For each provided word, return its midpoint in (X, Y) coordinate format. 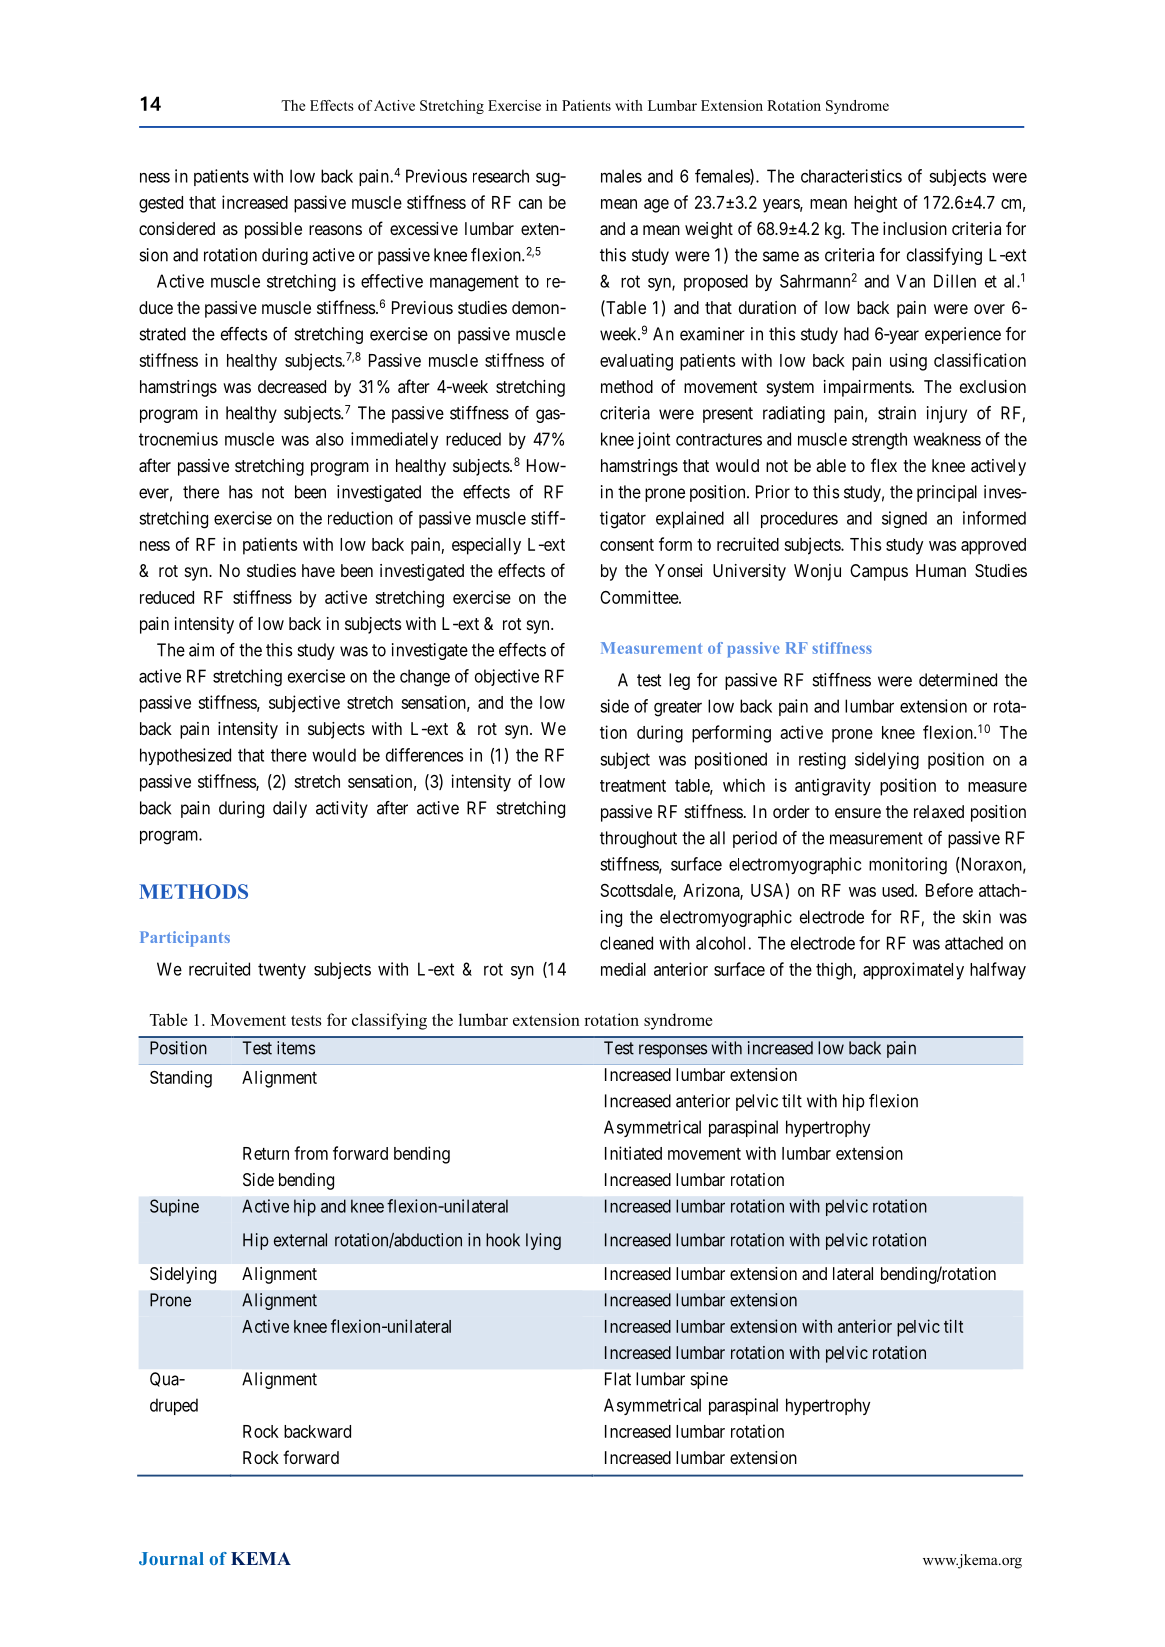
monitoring (908, 866)
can (530, 204)
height (875, 204)
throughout (638, 839)
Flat (618, 1379)
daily (290, 809)
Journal (171, 1558)
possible (273, 230)
